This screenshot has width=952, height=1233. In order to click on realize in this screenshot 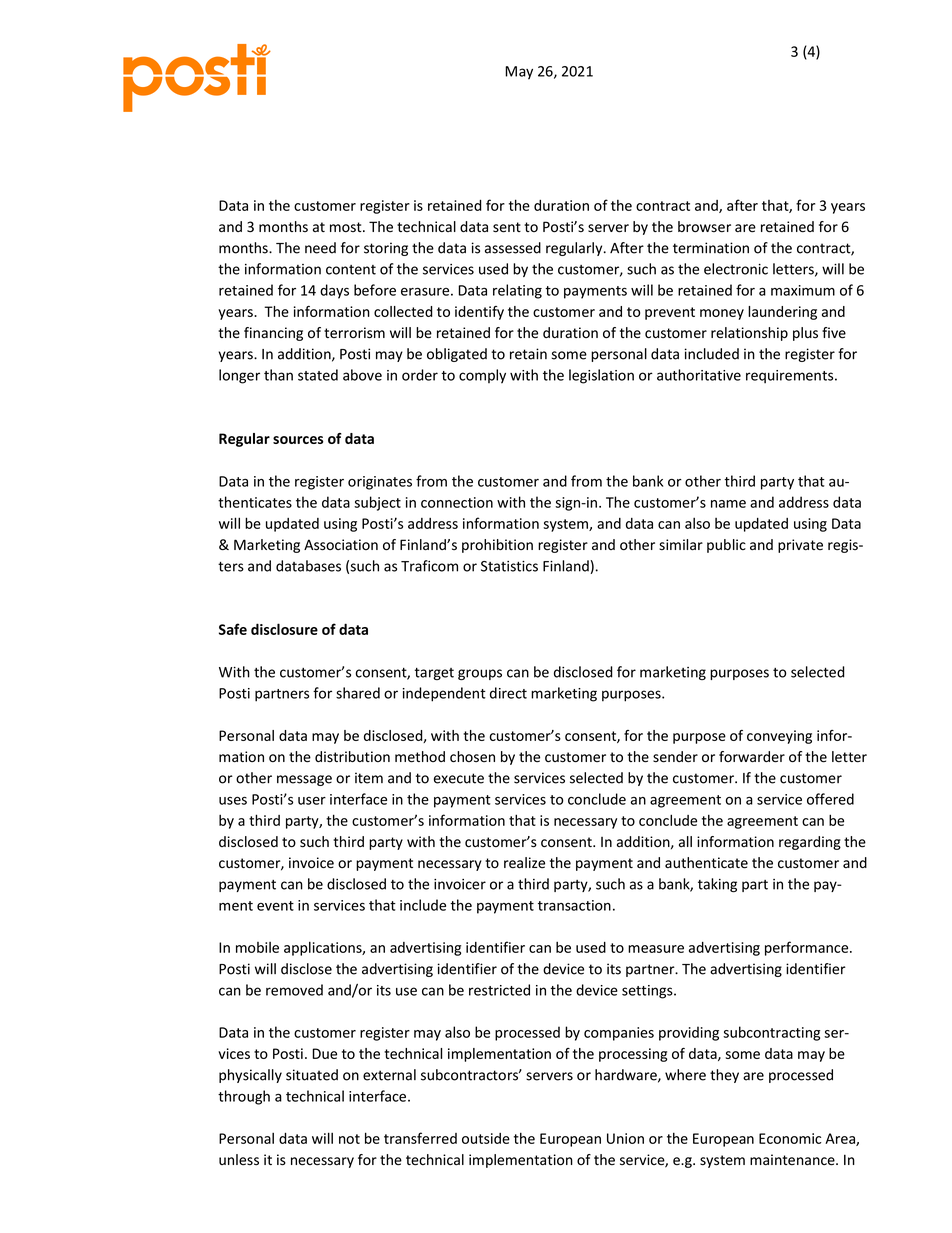, I will do `click(524, 863)`.
